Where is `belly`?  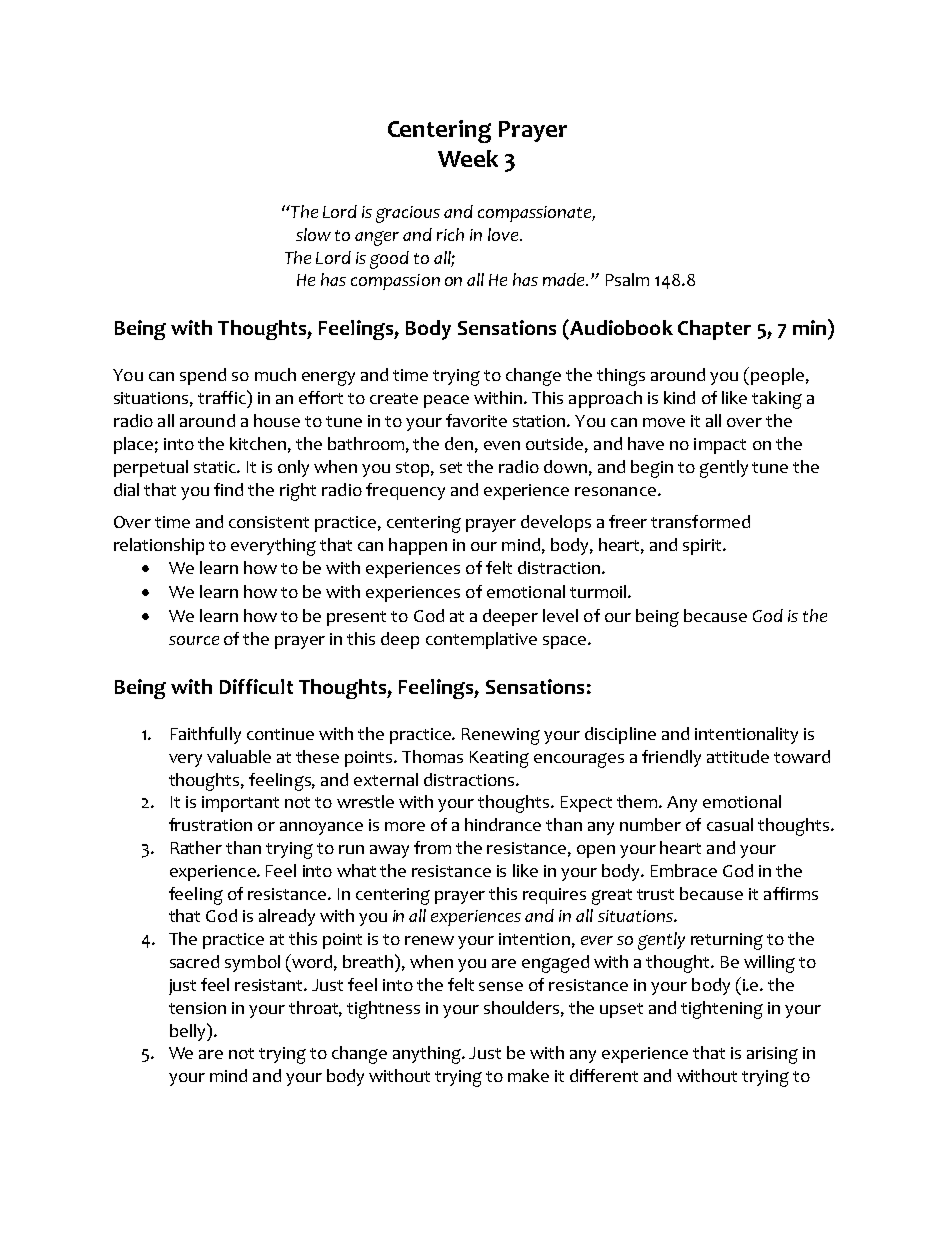
belly is located at coordinates (189, 1032).
